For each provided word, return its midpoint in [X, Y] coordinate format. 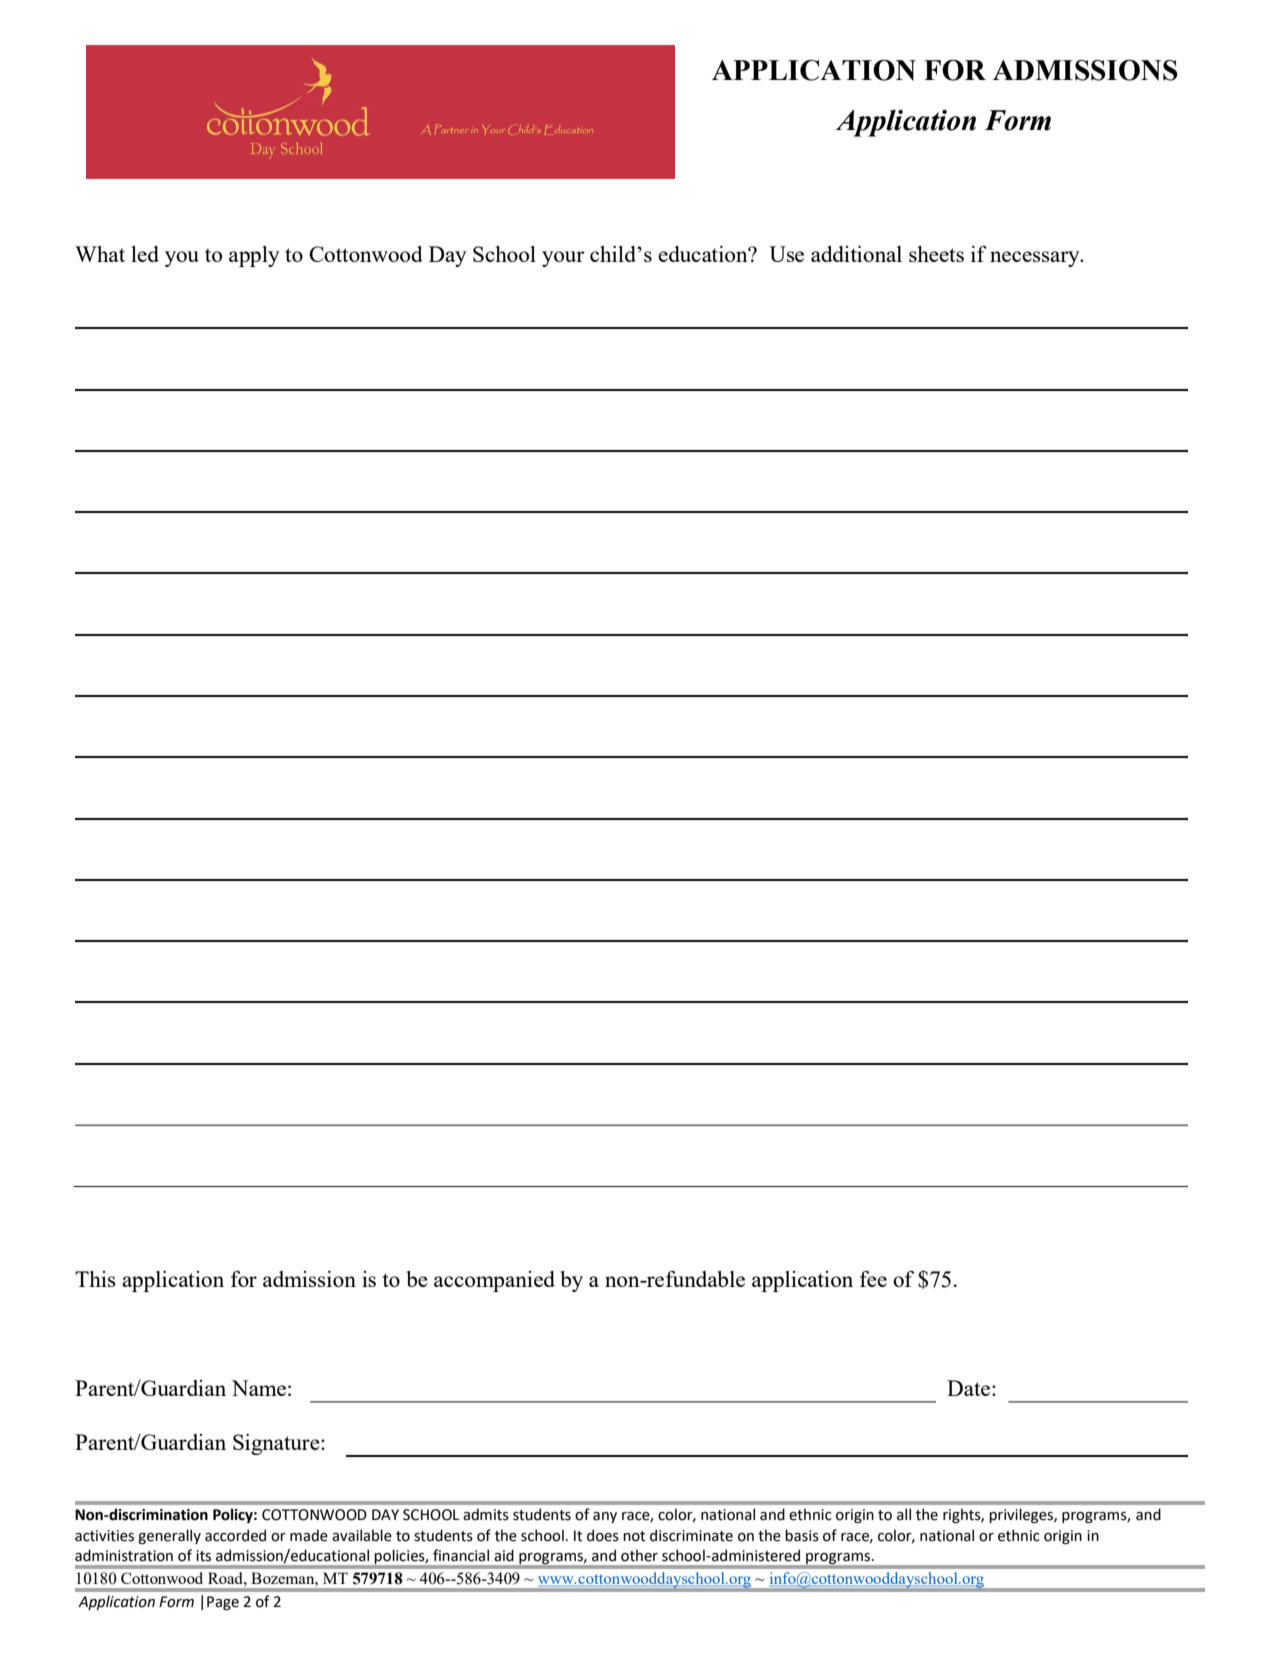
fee [873, 1279]
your [563, 259]
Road [226, 1578]
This [95, 1279]
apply [254, 256]
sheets [936, 254]
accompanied [494, 1281]
